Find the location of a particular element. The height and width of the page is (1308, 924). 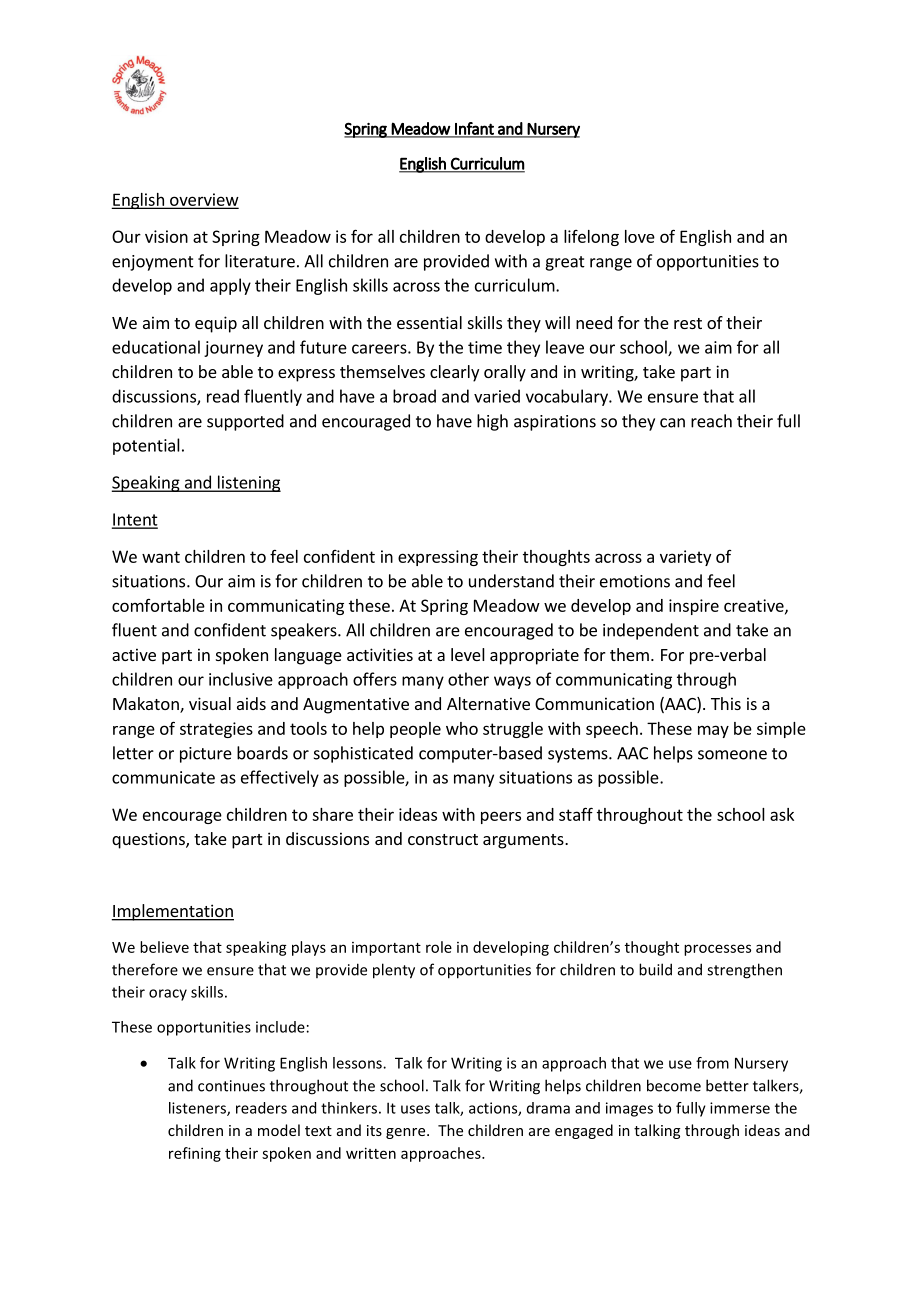

Infant is located at coordinates (474, 129).
